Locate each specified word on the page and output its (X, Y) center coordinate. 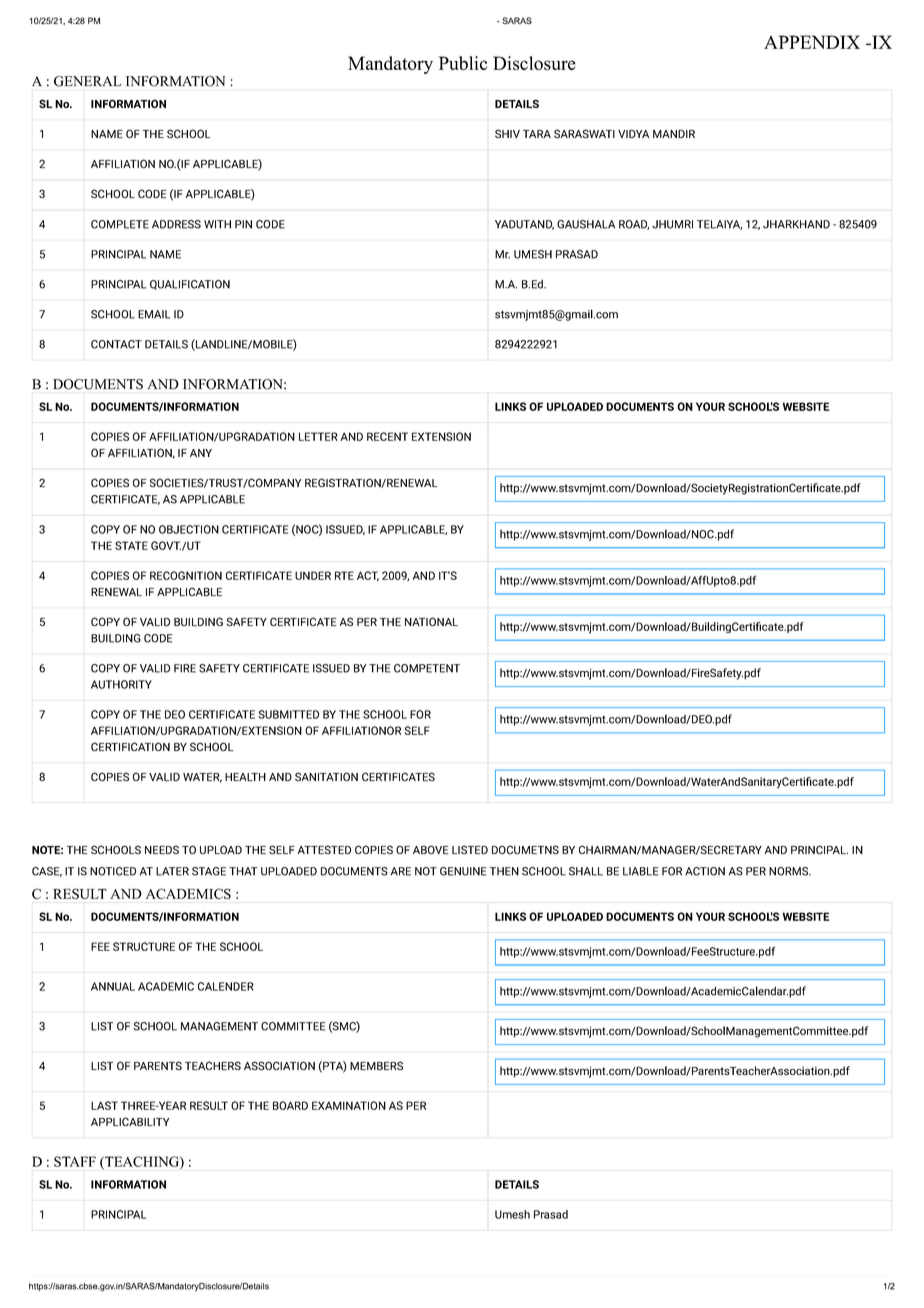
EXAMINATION (349, 1105)
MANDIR (674, 134)
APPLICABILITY (130, 1121)
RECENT (387, 436)
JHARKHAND (796, 224)
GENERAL (87, 81)
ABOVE (430, 849)
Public (463, 63)
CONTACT (116, 344)
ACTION (705, 871)
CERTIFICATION (130, 746)
